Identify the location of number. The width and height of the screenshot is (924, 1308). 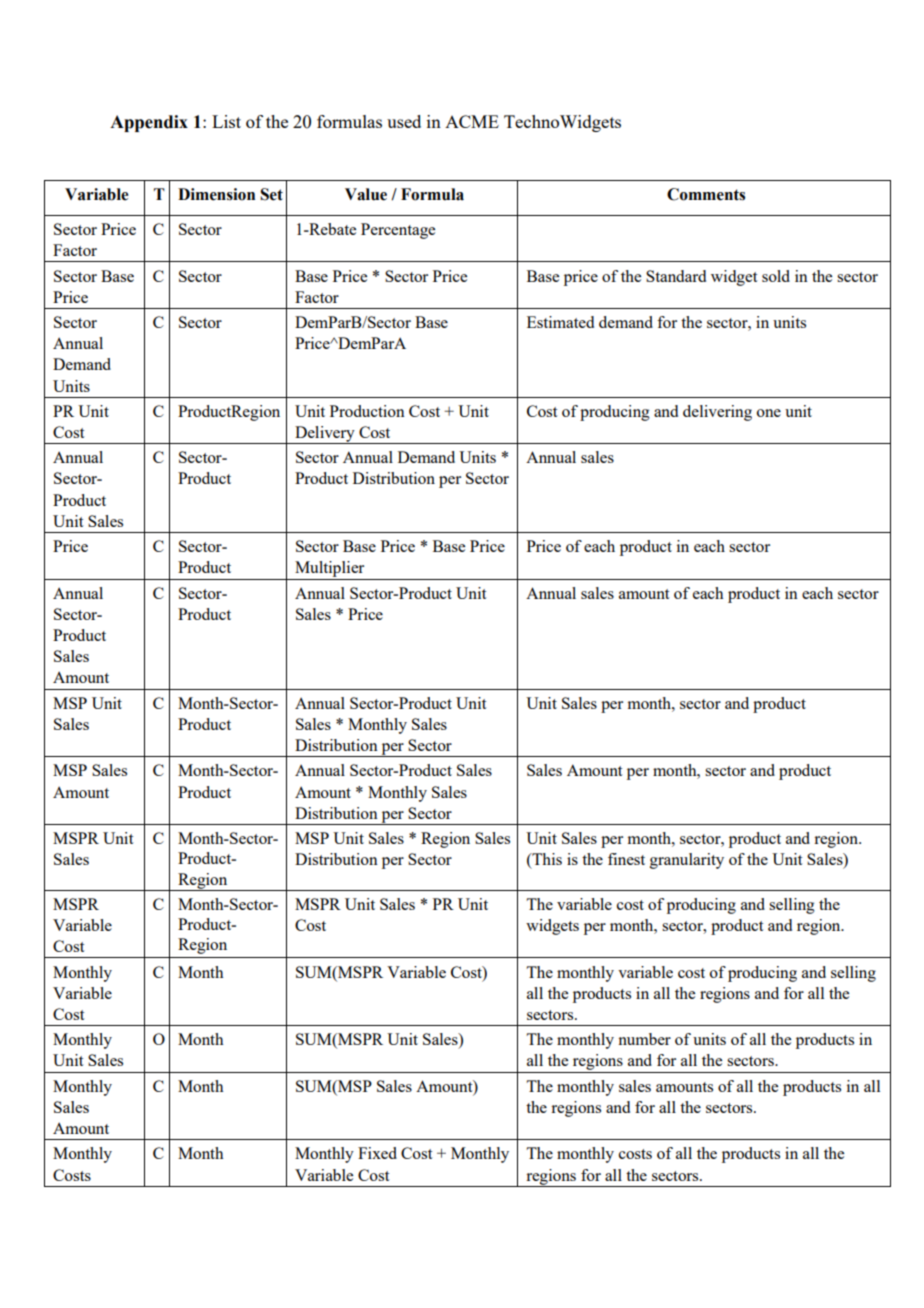
(644, 1039).
